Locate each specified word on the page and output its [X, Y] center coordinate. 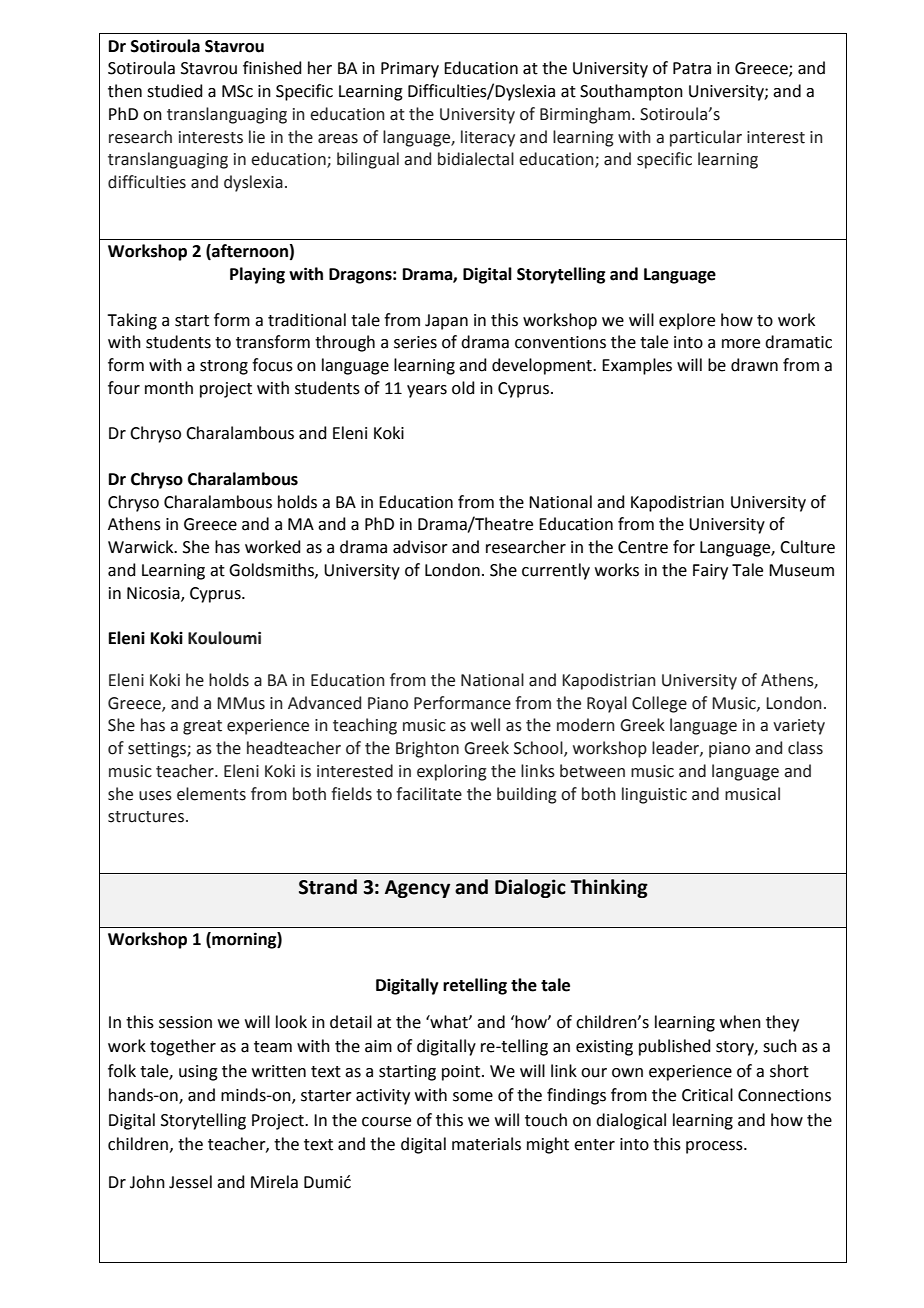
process [715, 1147]
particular [706, 138]
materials [486, 1144]
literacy [488, 138]
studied [175, 91]
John [147, 1182]
